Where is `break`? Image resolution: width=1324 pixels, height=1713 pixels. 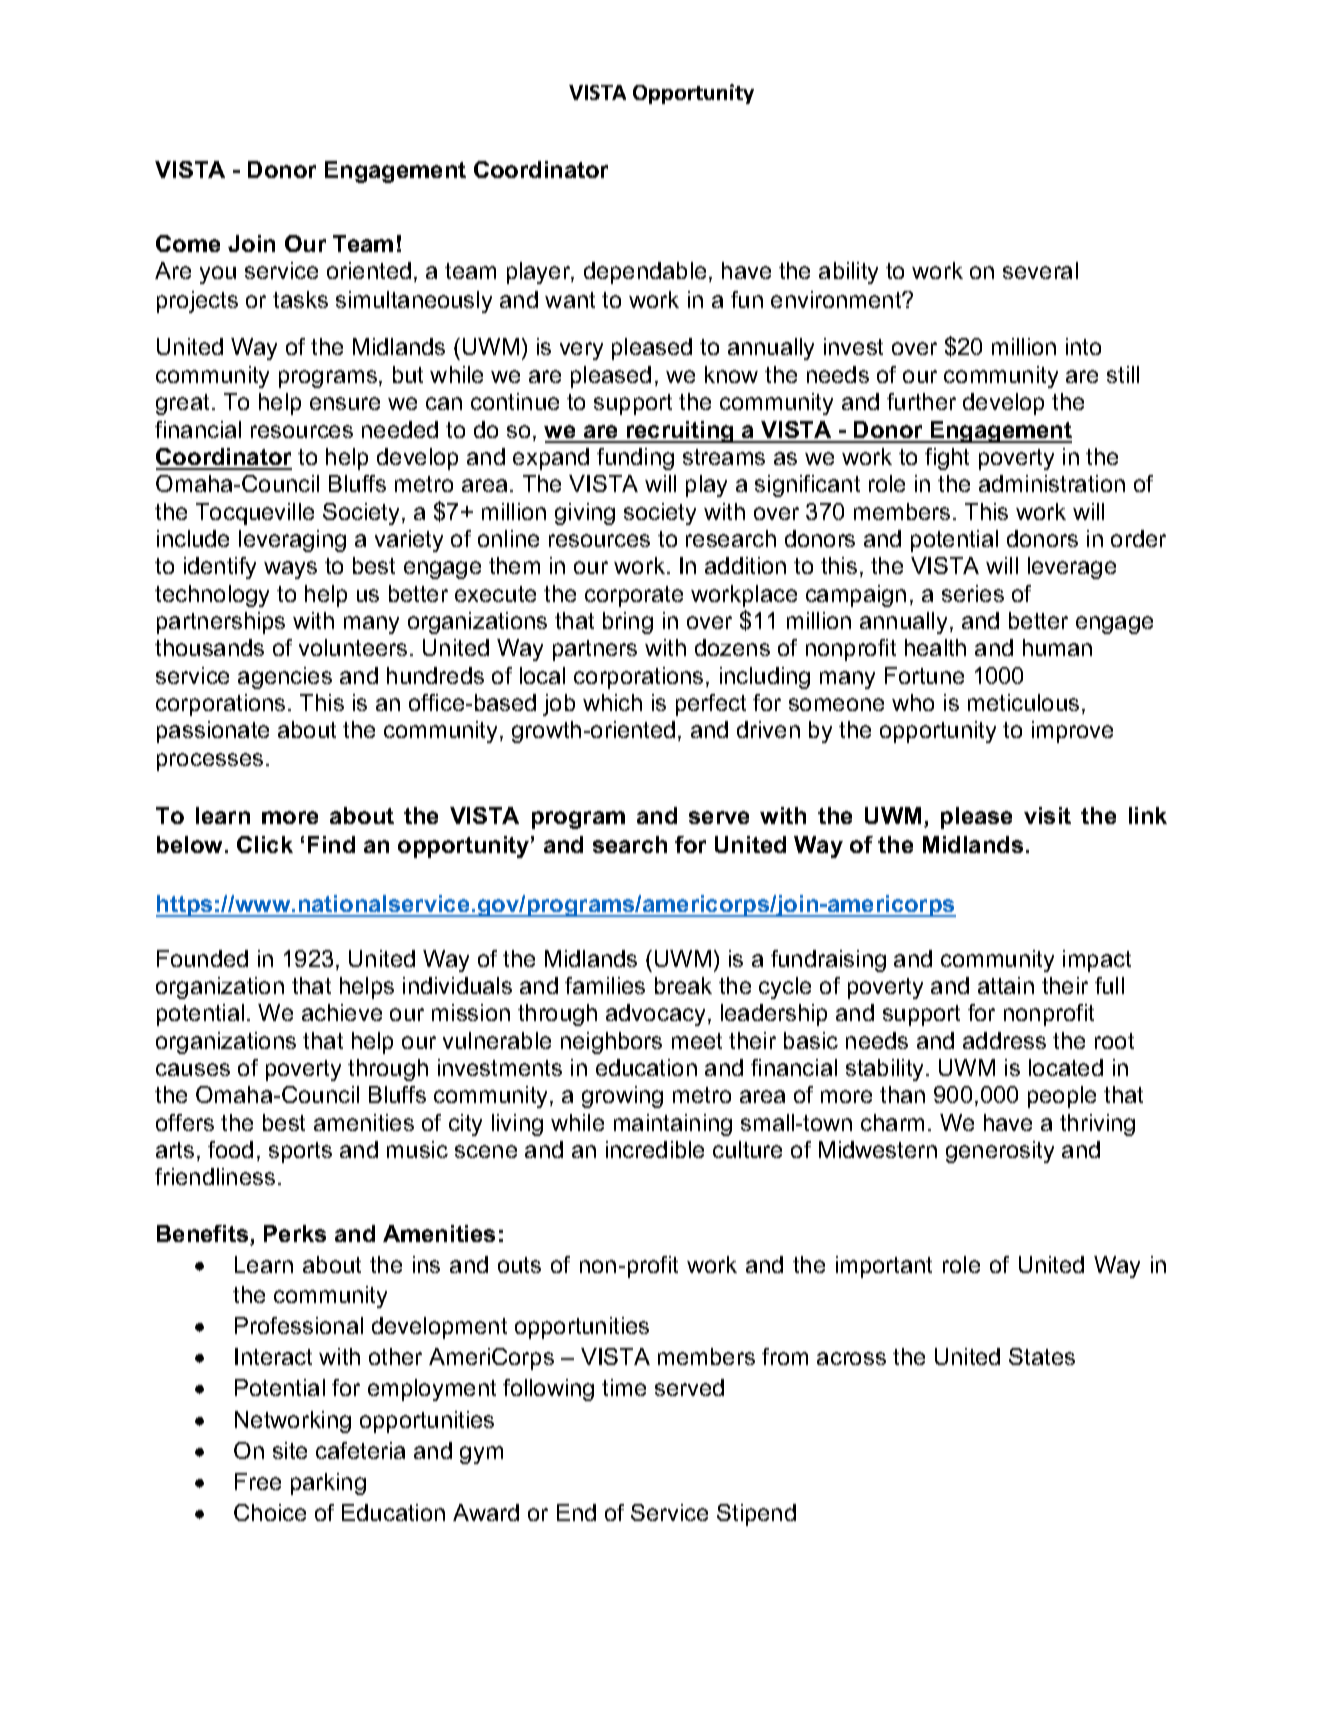
break is located at coordinates (683, 985).
